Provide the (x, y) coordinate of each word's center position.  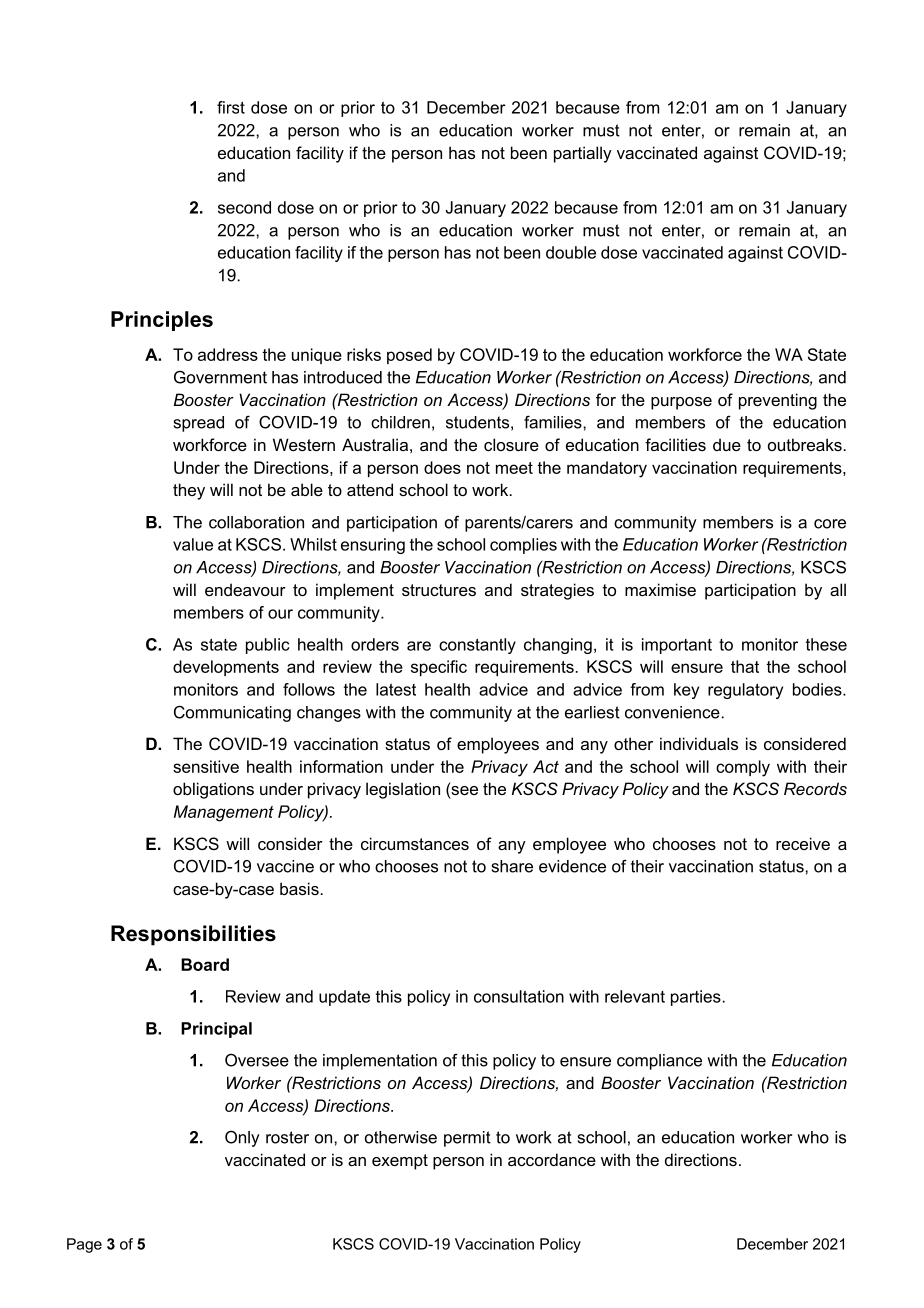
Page (84, 1245)
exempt (400, 1162)
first (231, 107)
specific (439, 668)
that (745, 666)
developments (226, 668)
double (571, 252)
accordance (552, 1159)
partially (583, 154)
